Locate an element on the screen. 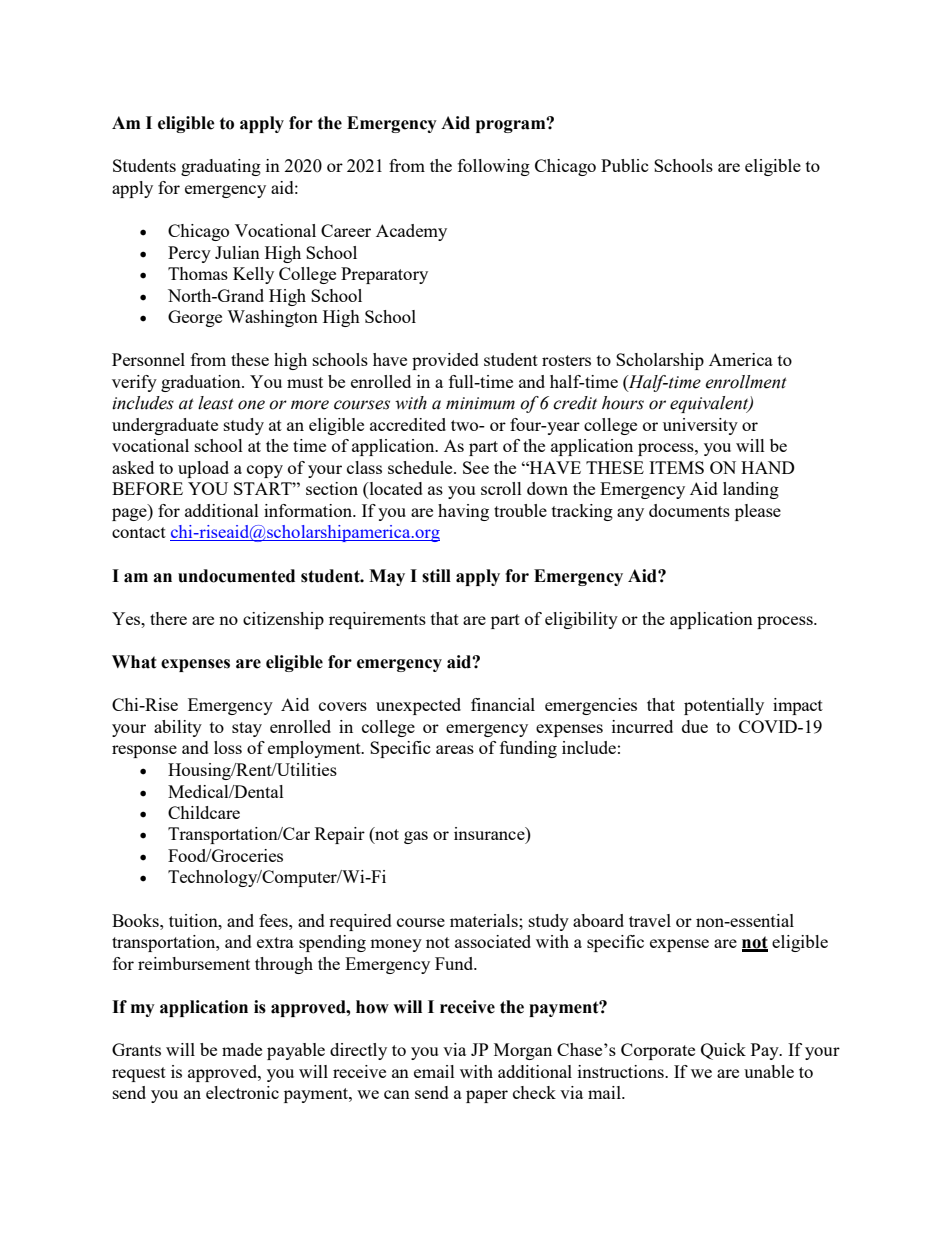 The height and width of the screenshot is (1233, 952). extra is located at coordinates (275, 942).
